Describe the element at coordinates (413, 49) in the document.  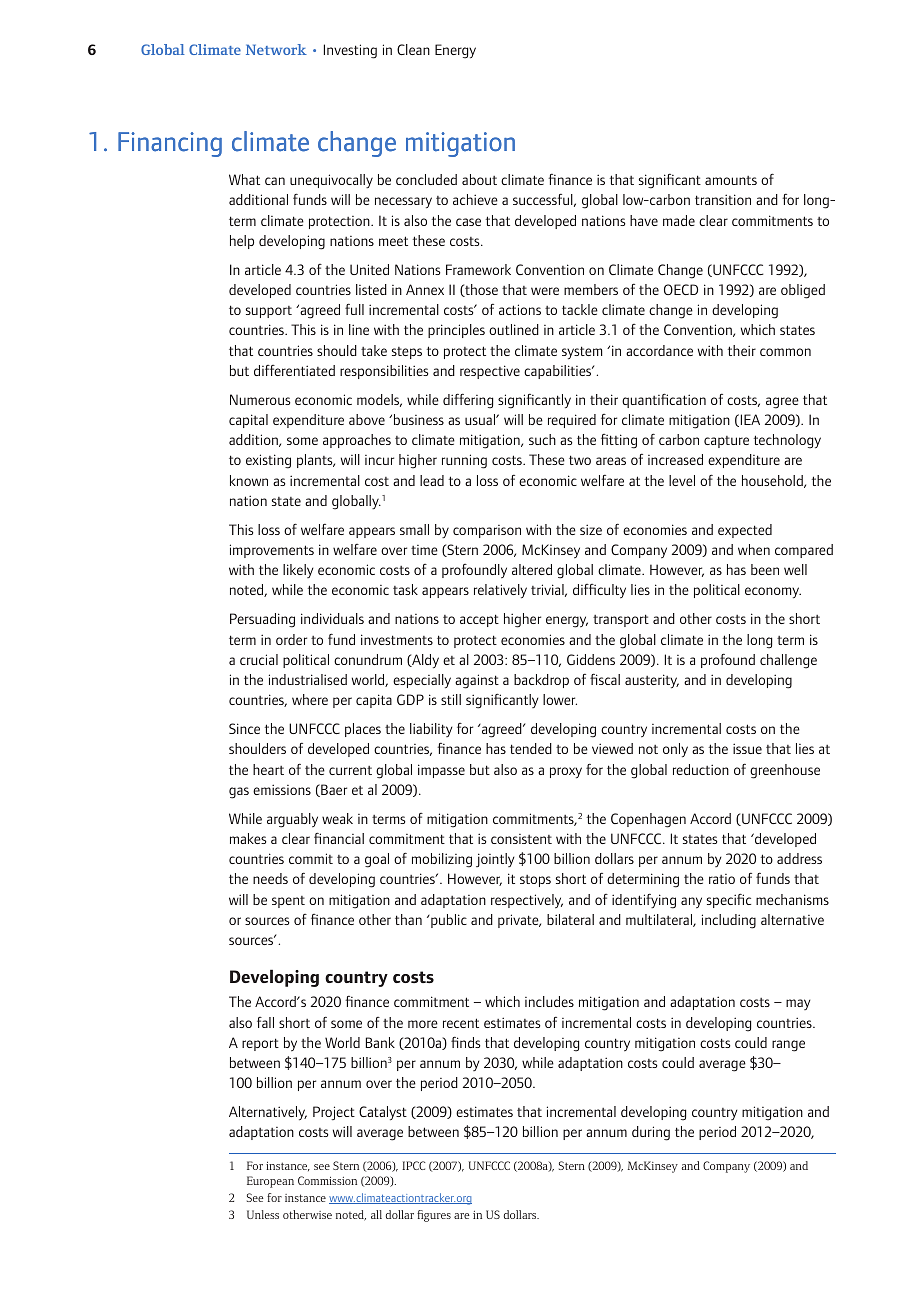
I see `Clean` at that location.
